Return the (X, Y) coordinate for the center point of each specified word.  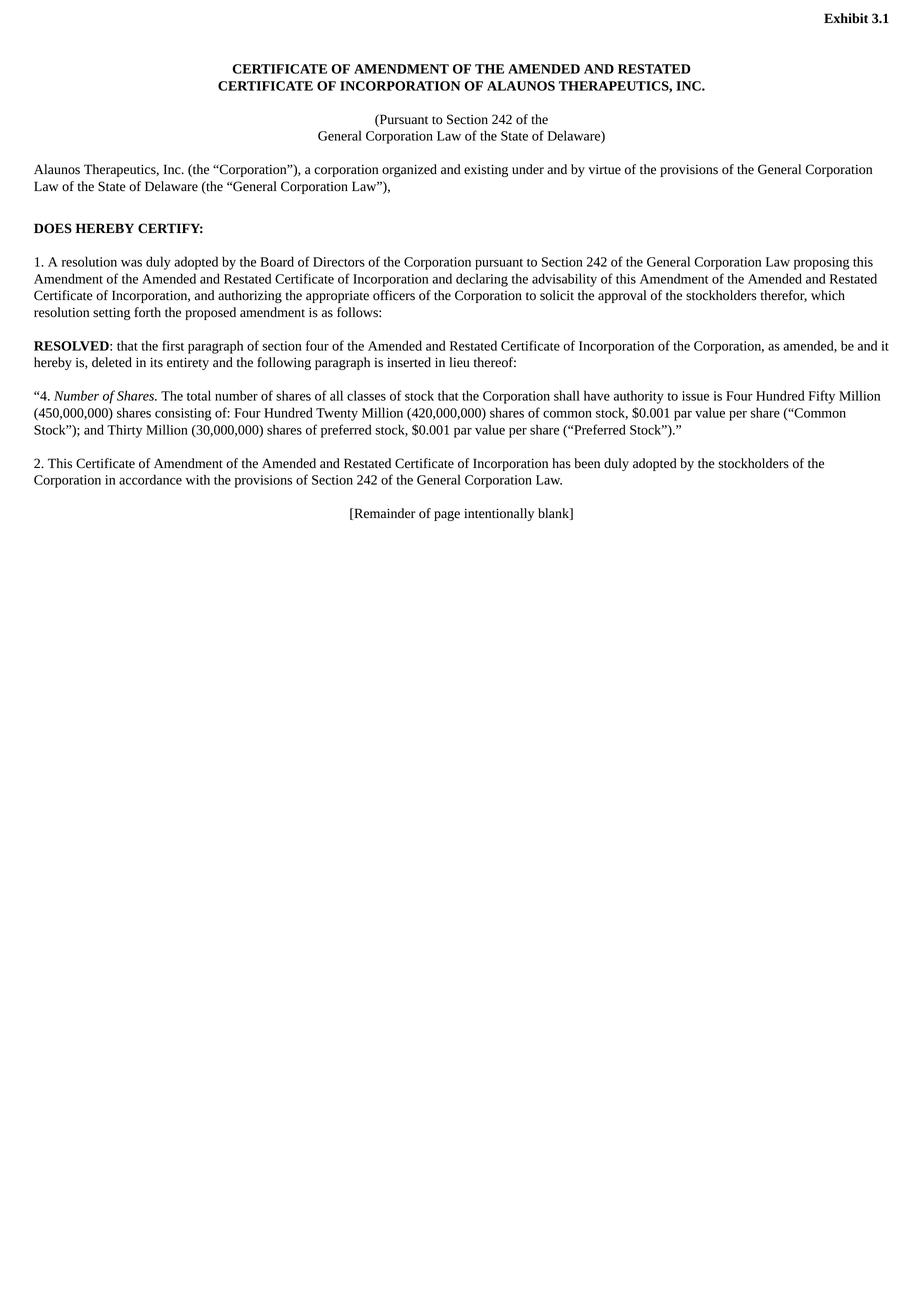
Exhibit (846, 18)
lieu (459, 362)
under (528, 169)
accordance (150, 479)
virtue (604, 170)
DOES (53, 228)
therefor (784, 296)
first (173, 345)
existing (486, 170)
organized (409, 170)
